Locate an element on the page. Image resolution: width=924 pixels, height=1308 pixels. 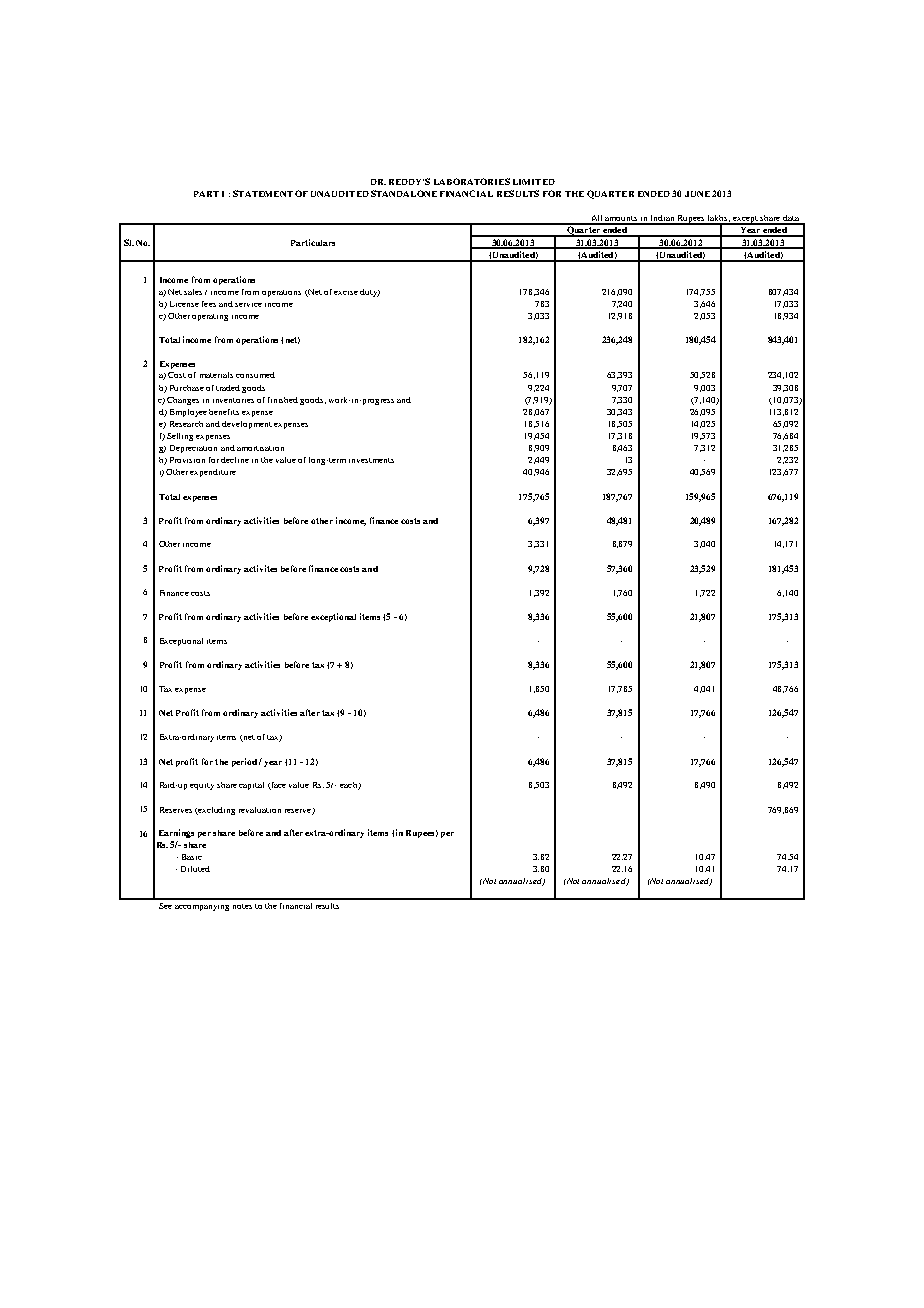
revaluation is located at coordinates (260, 810).
